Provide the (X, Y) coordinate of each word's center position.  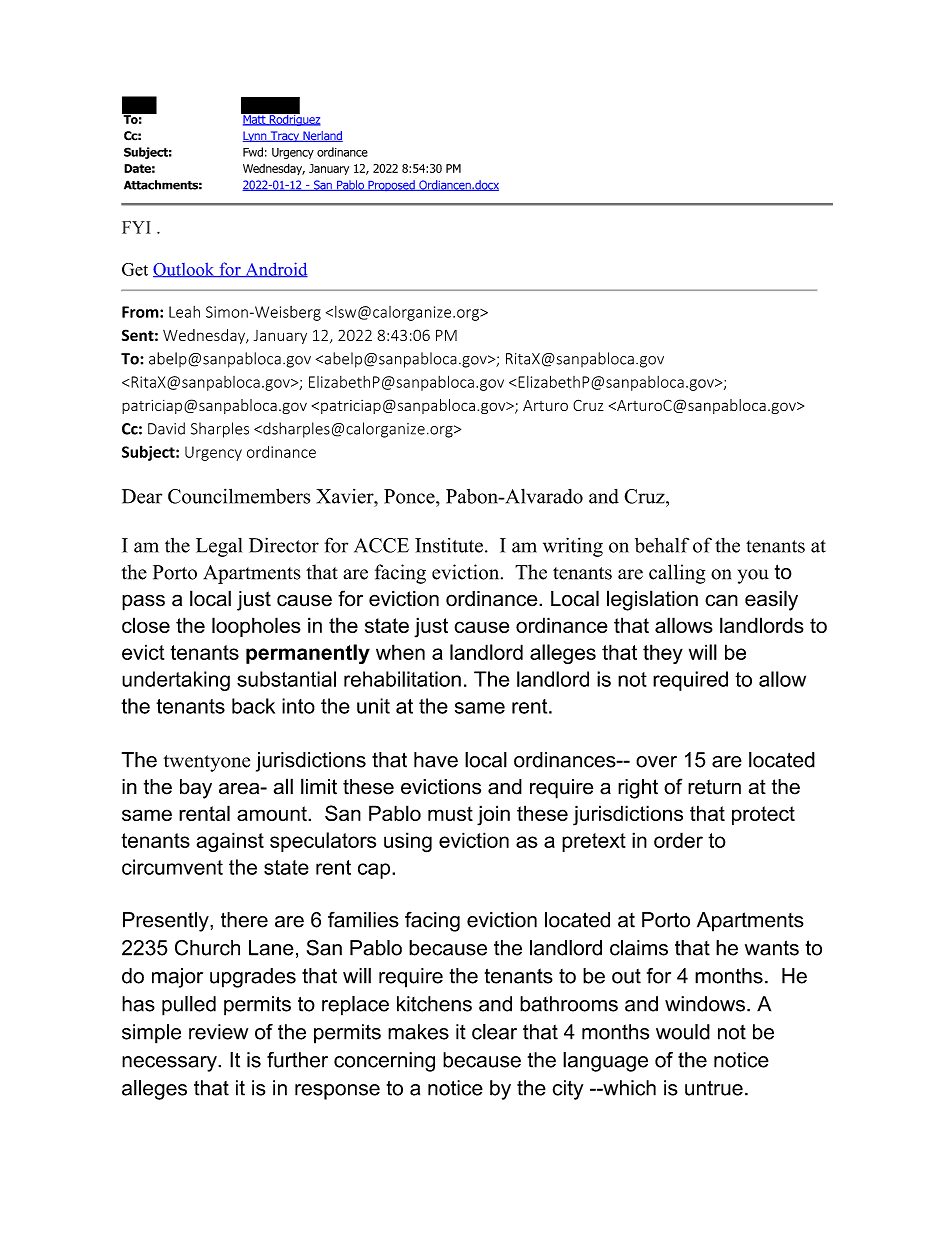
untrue (714, 1088)
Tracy (285, 136)
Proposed (391, 185)
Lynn (256, 136)
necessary (170, 1064)
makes (418, 1032)
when (400, 652)
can (721, 600)
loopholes (256, 627)
